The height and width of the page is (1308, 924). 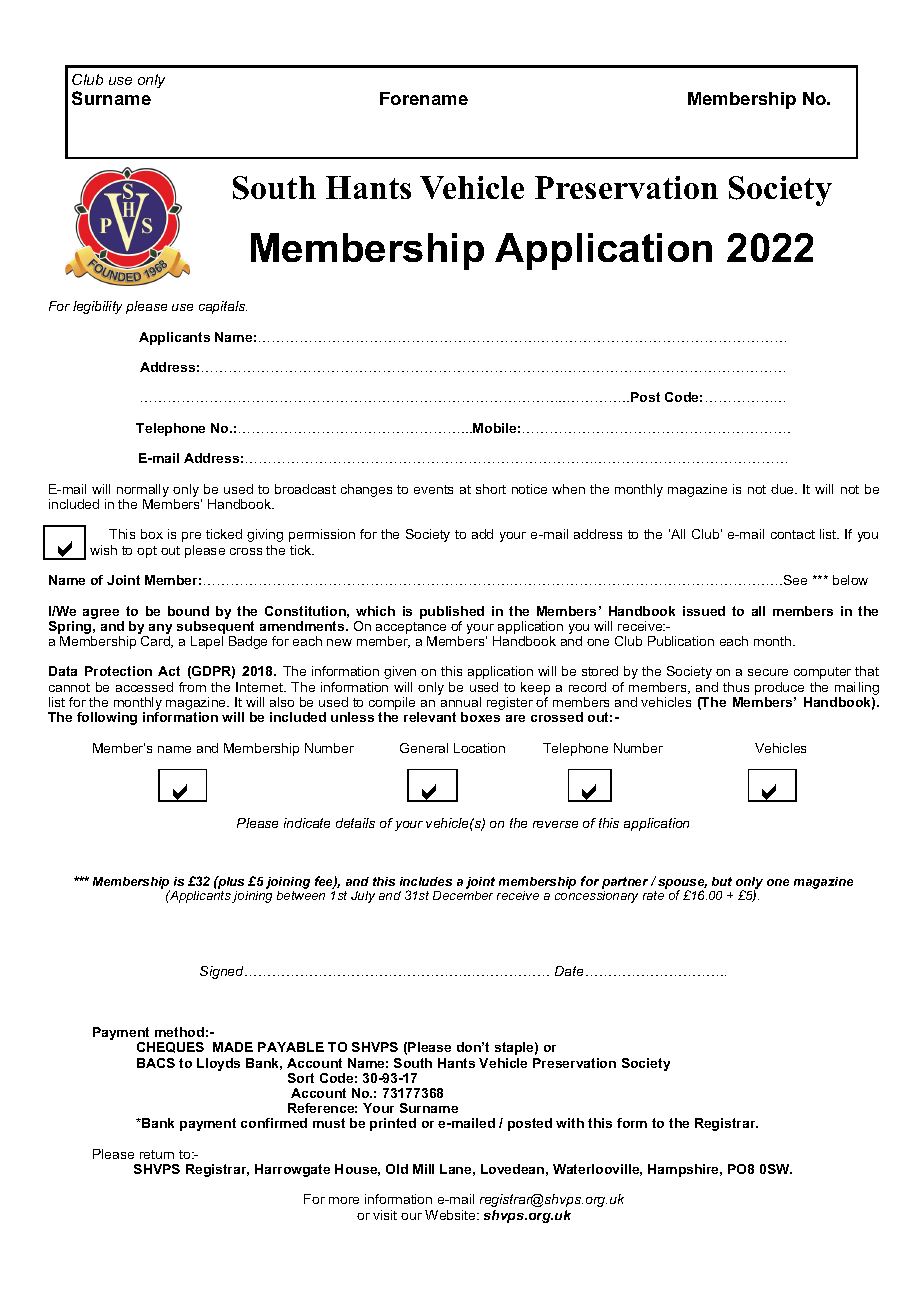 I want to click on legibility, so click(x=97, y=307).
